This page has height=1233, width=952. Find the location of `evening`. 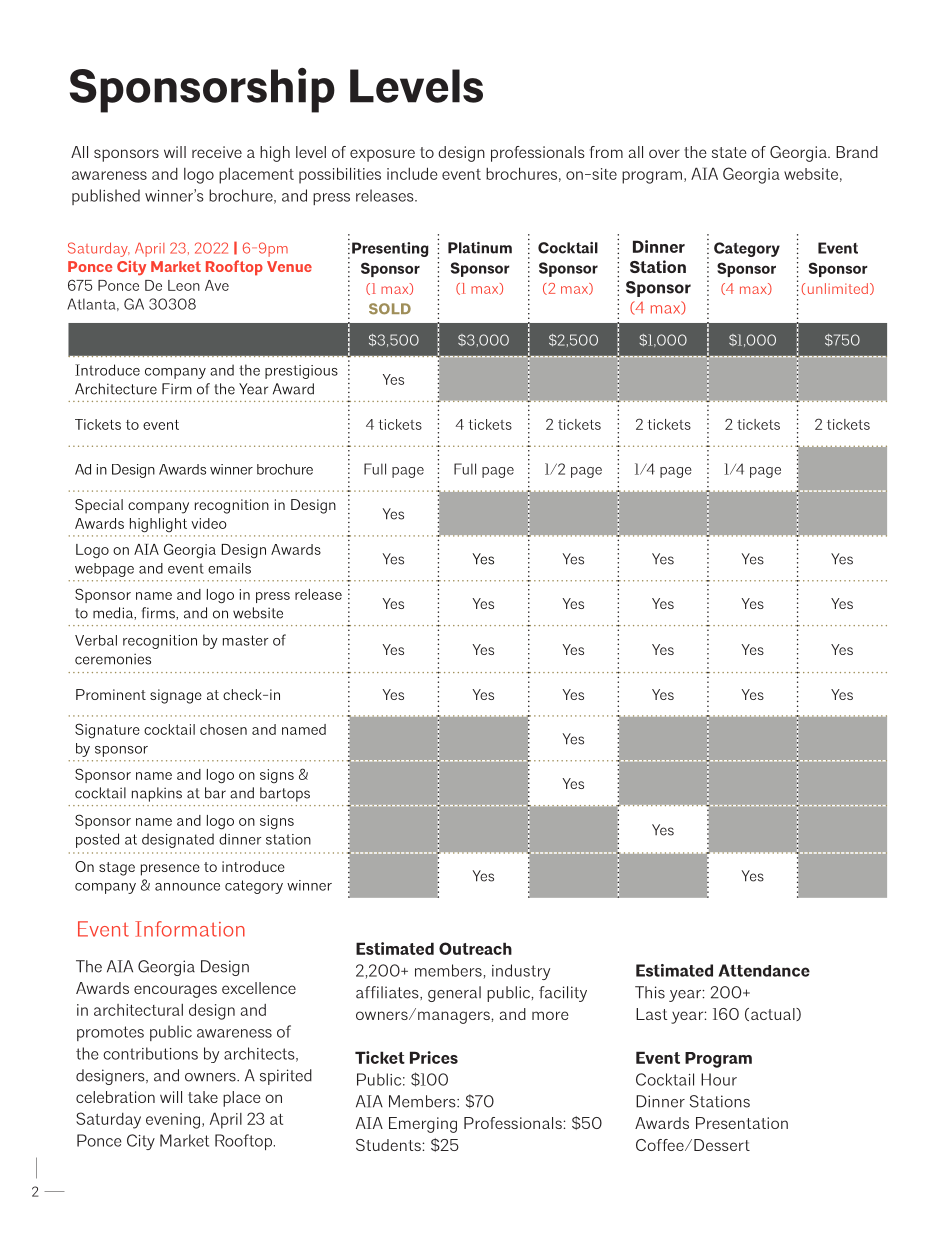

evening is located at coordinates (174, 1121).
